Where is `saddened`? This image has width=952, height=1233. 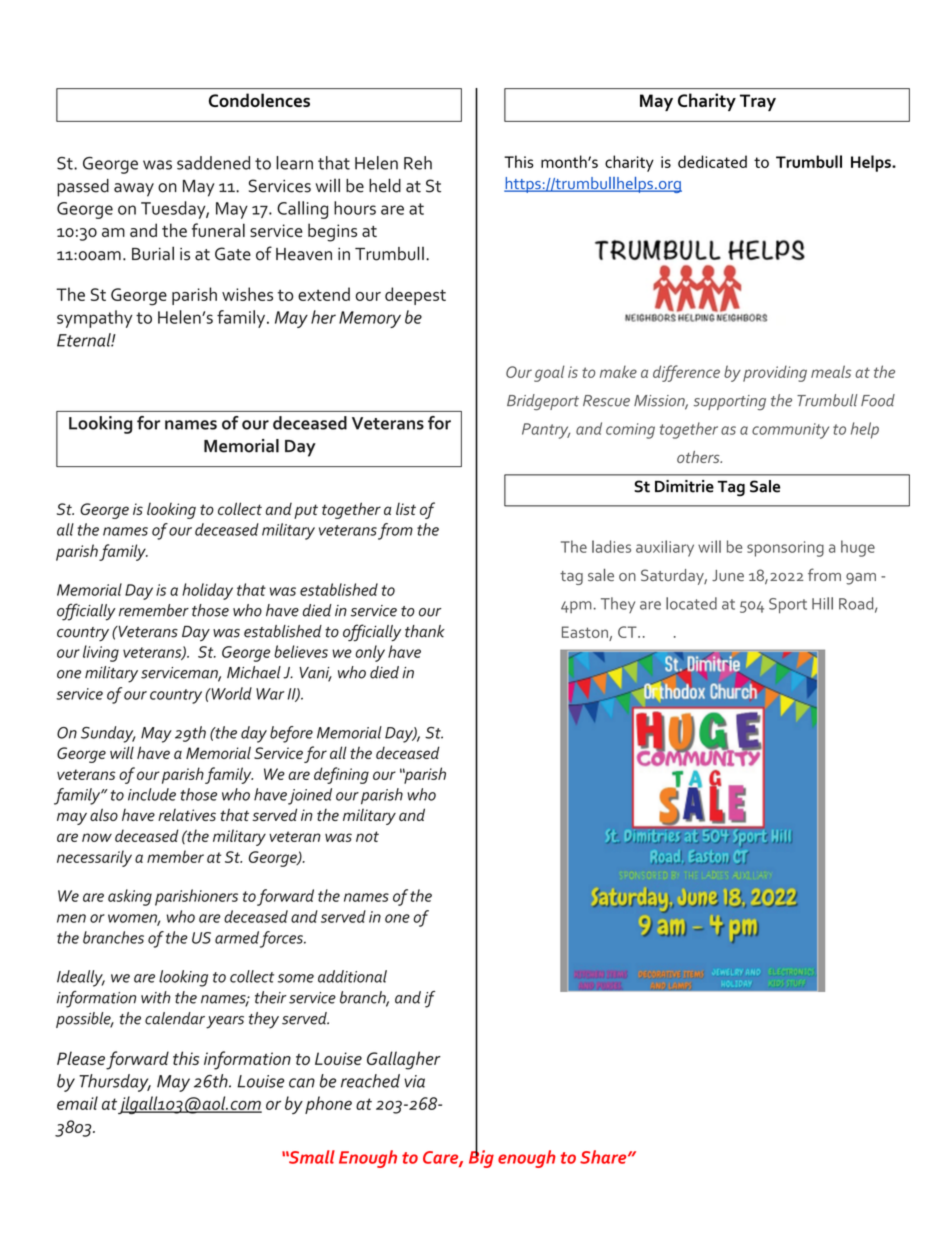
saddened is located at coordinates (213, 163).
